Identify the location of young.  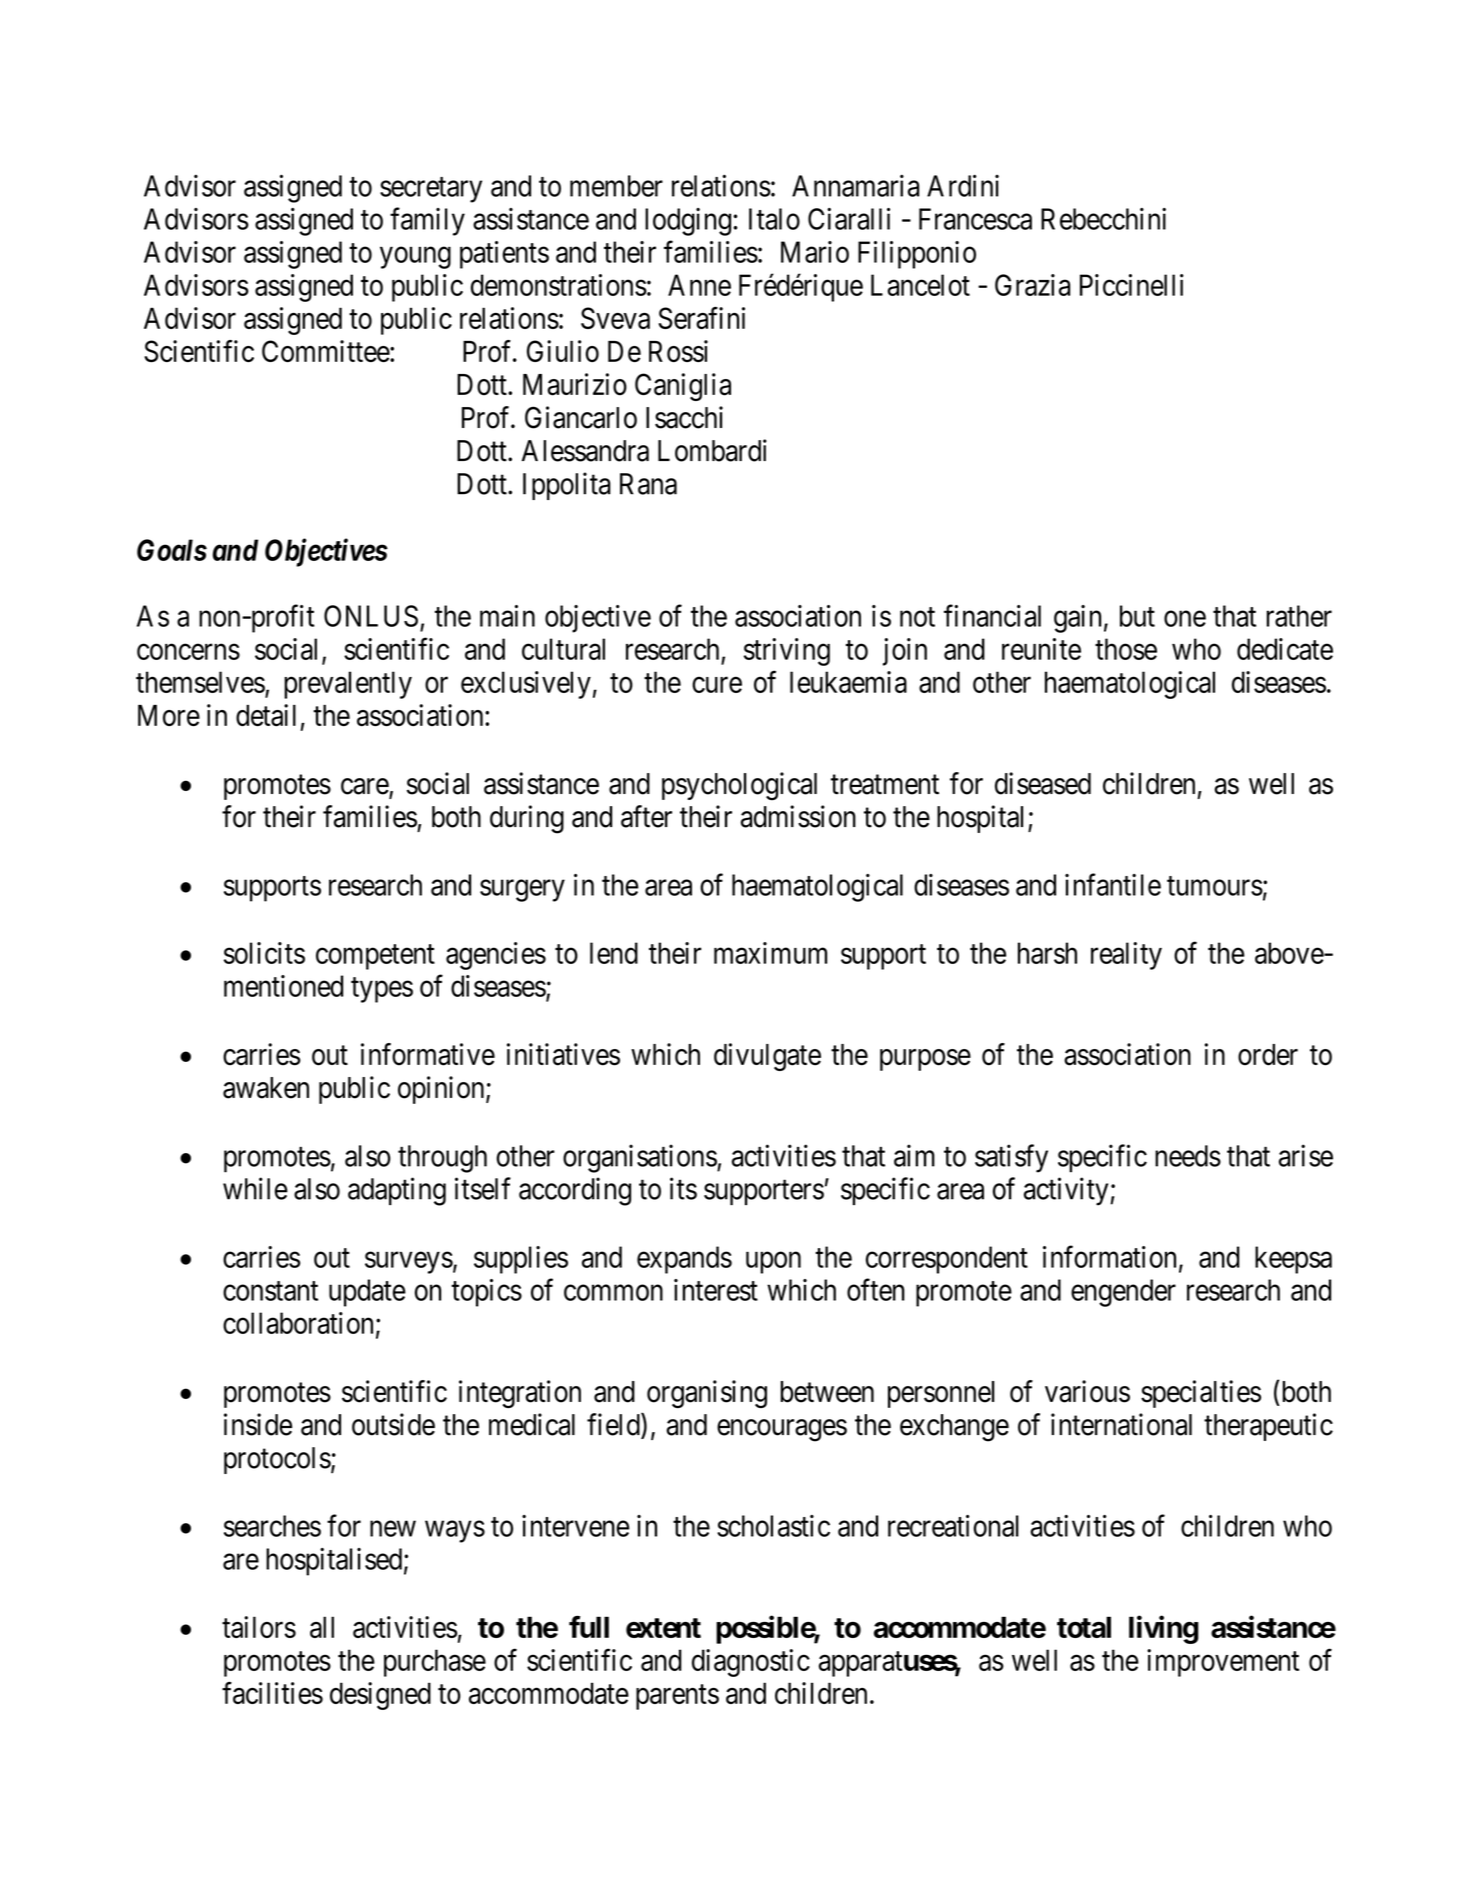
(415, 258).
